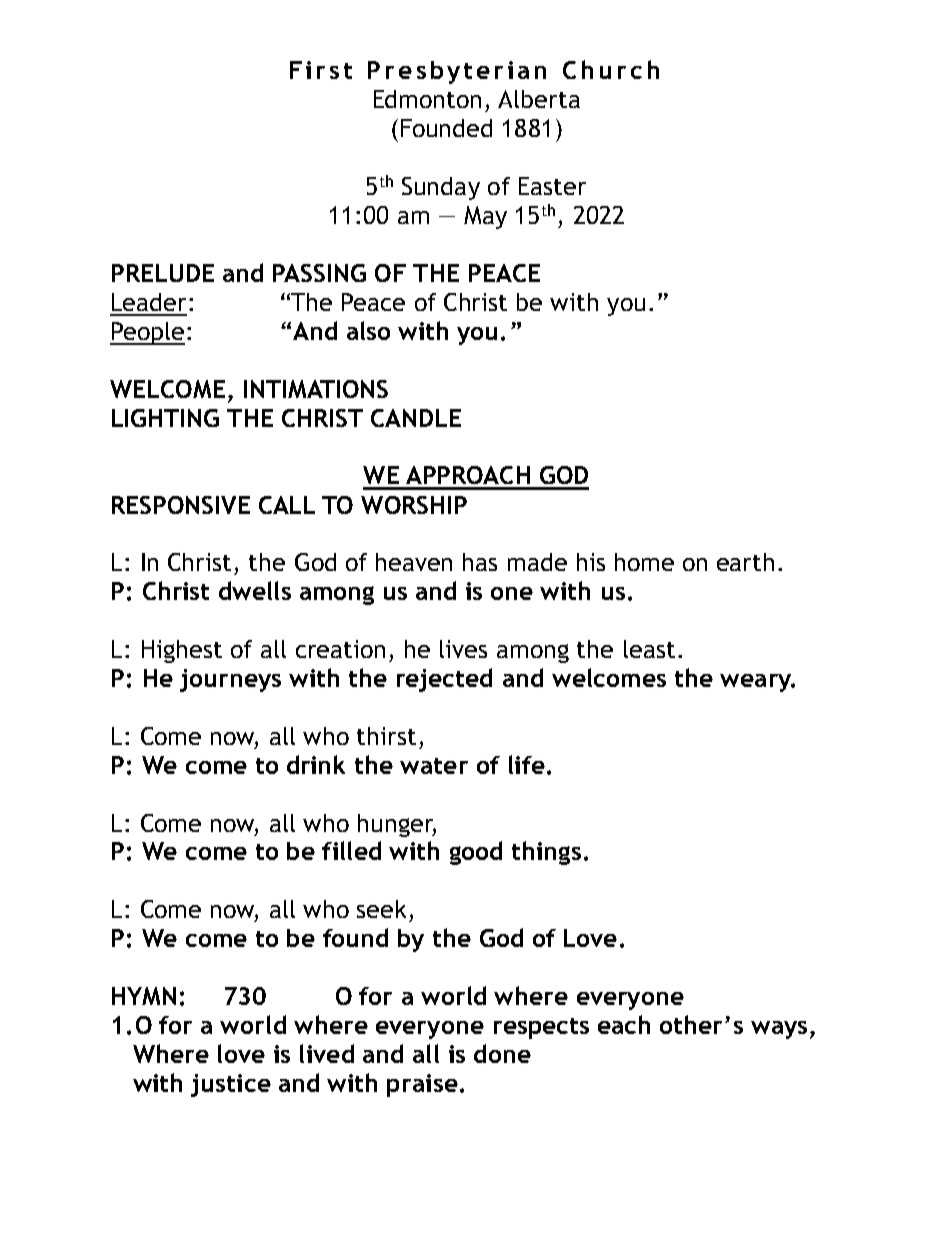 The image size is (952, 1233). What do you see at coordinates (368, 330) in the screenshot?
I see `also` at bounding box center [368, 330].
